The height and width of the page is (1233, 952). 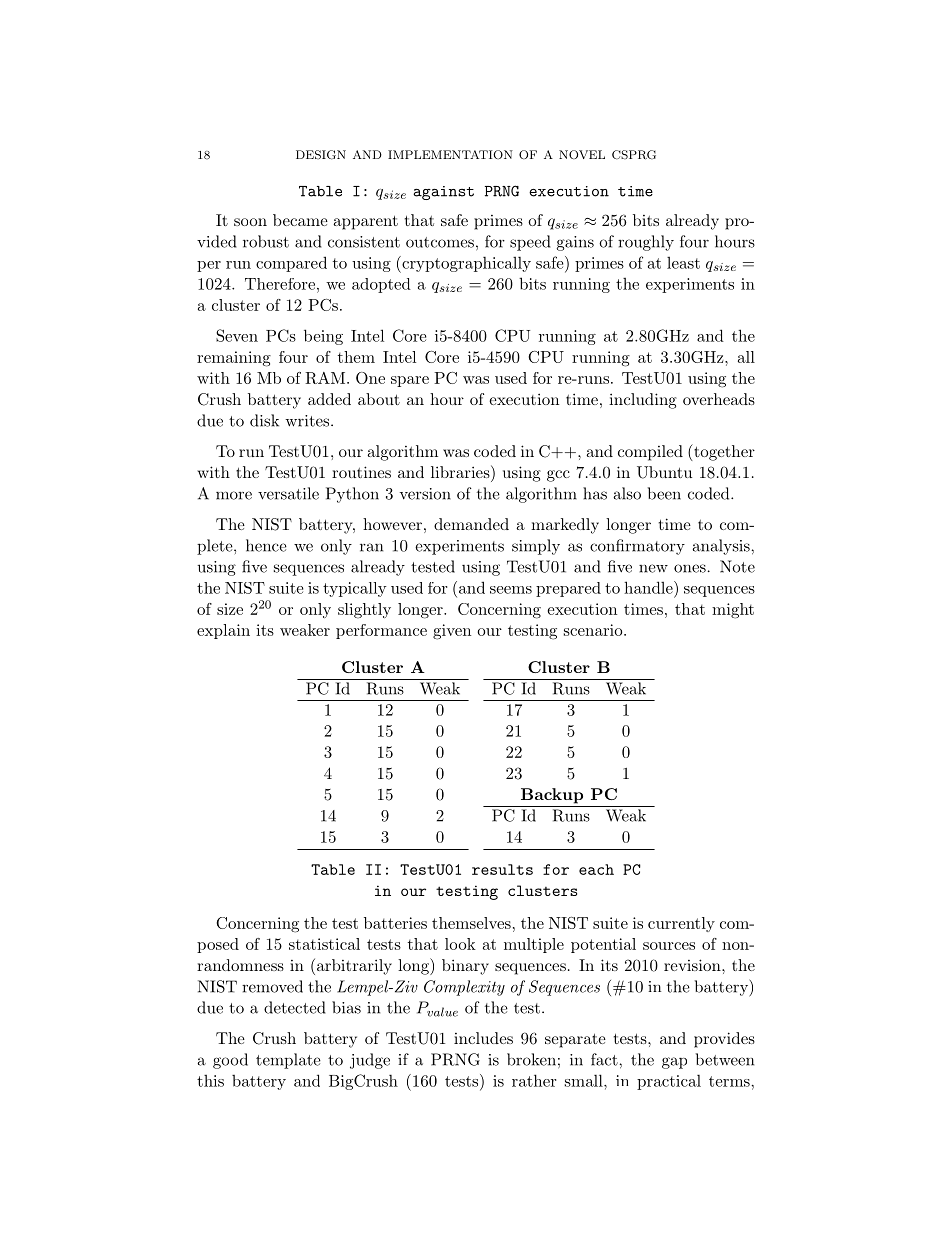 What do you see at coordinates (300, 220) in the page?
I see `became` at bounding box center [300, 220].
